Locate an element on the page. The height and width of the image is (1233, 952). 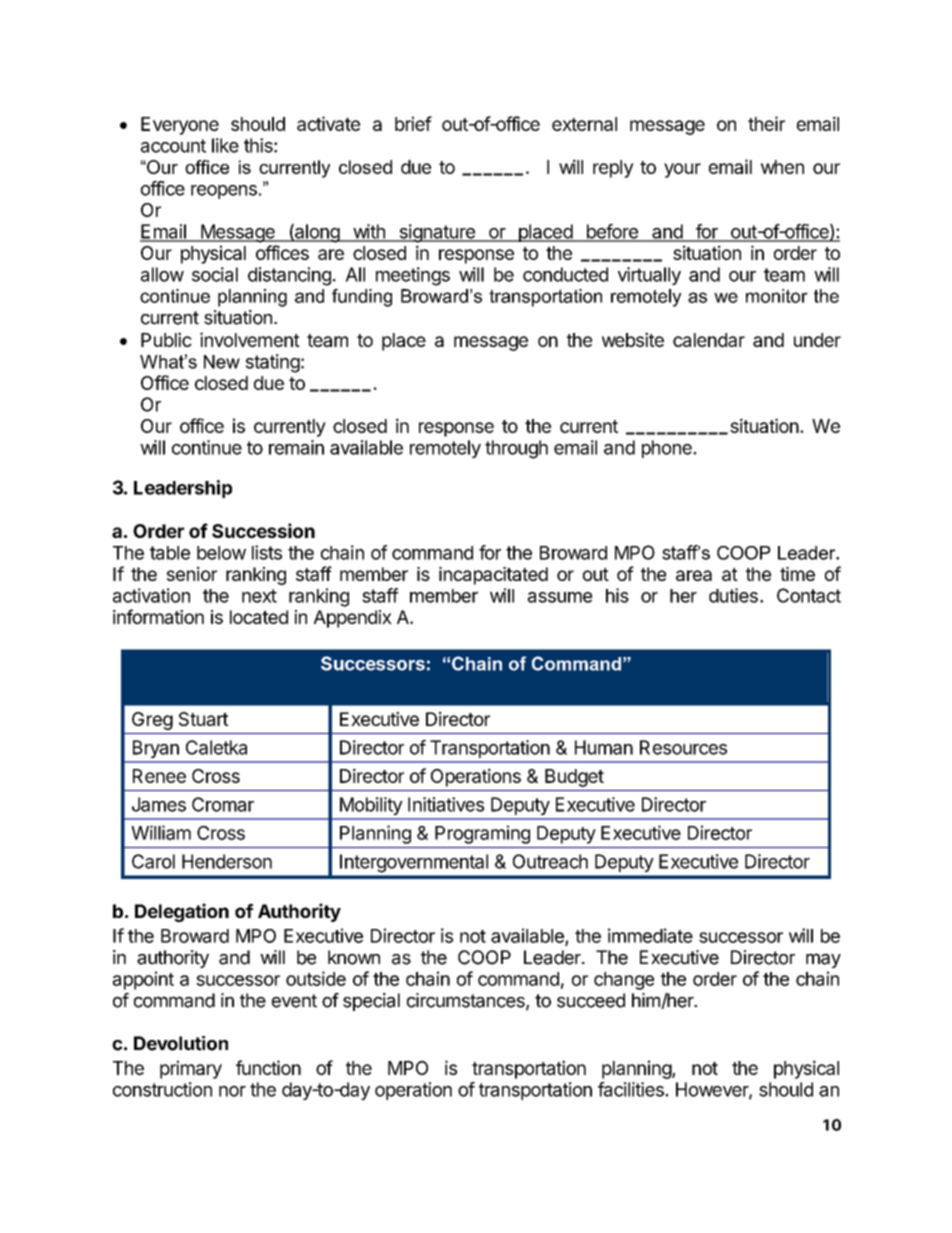
primary is located at coordinates (191, 1069).
